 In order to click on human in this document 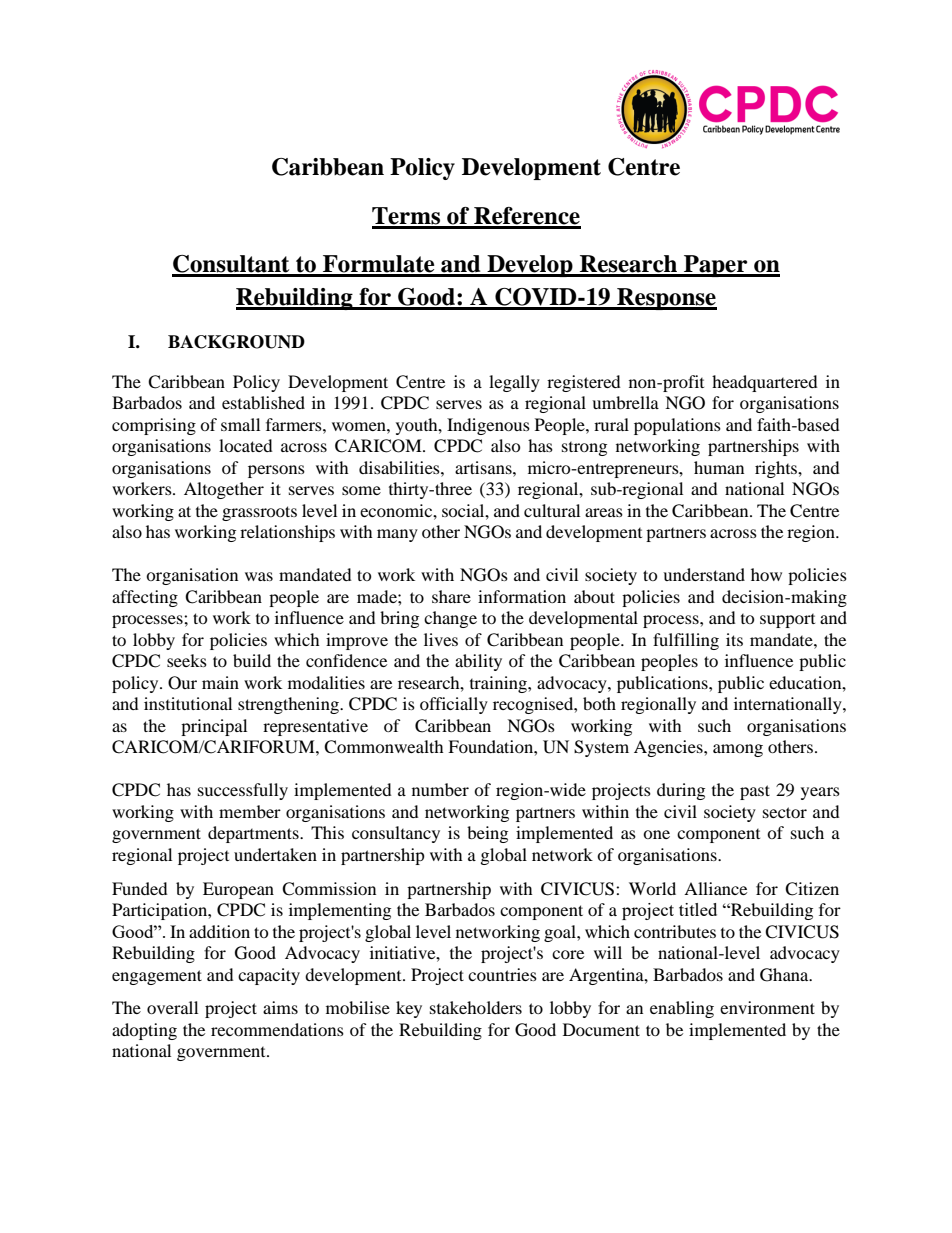, I will do `click(719, 467)`.
